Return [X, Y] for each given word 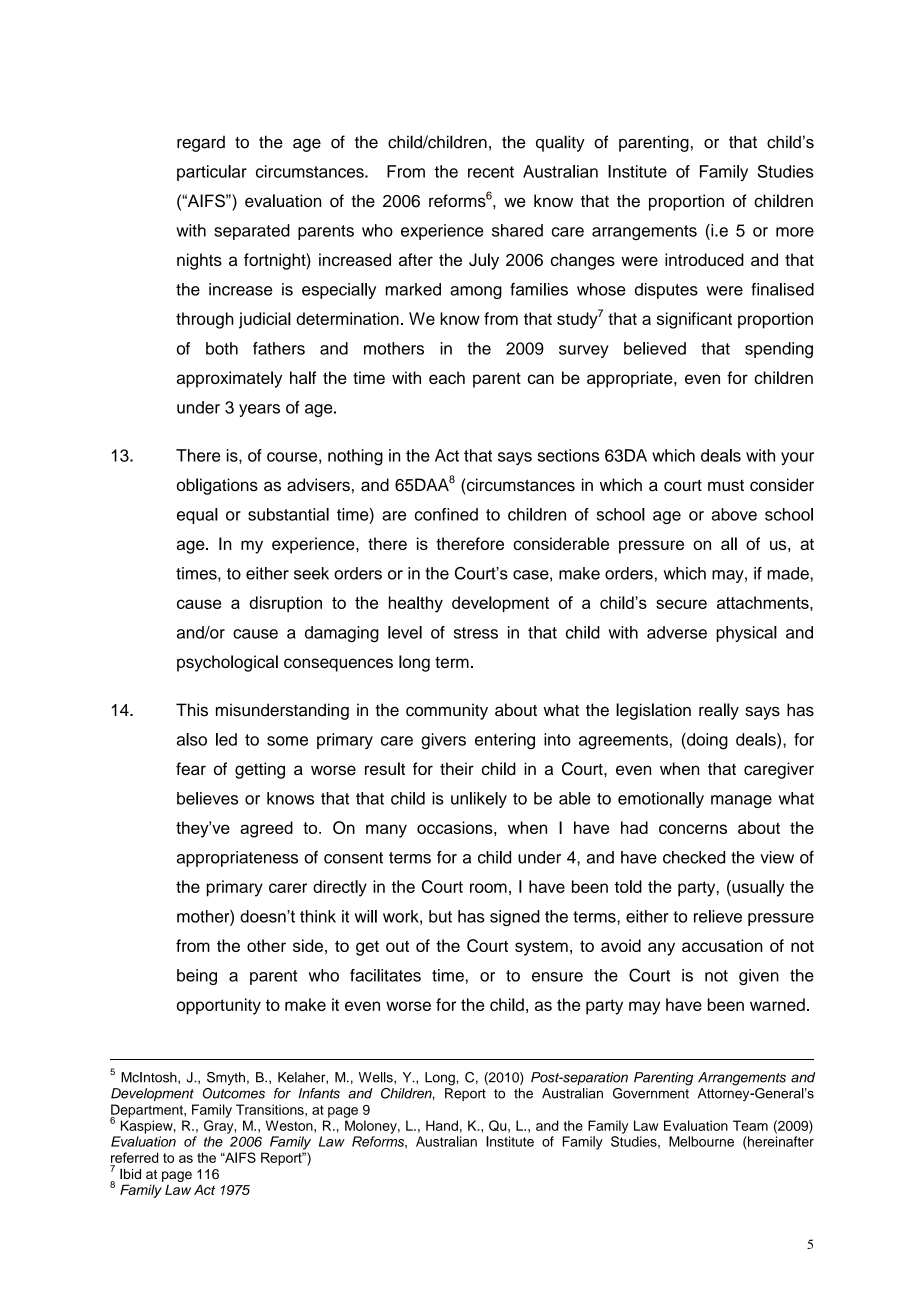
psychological [227, 663]
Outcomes [234, 1093]
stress [476, 633]
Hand [442, 1125]
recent [491, 172]
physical [746, 634]
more [795, 232]
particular [212, 173]
